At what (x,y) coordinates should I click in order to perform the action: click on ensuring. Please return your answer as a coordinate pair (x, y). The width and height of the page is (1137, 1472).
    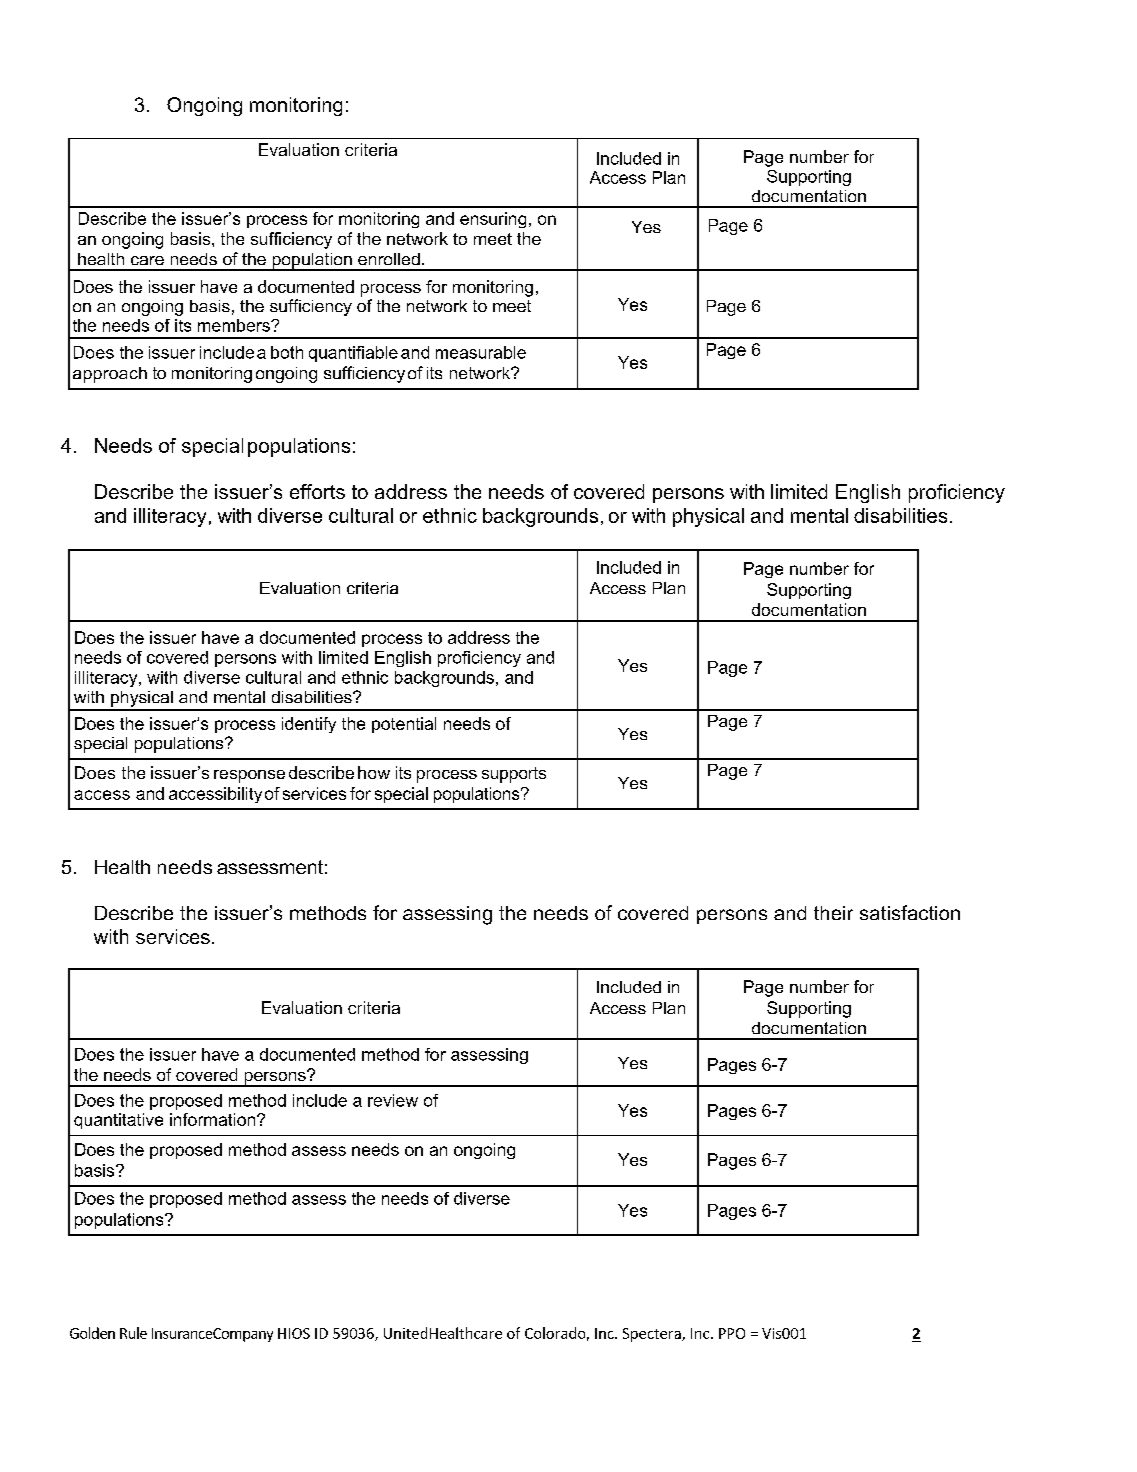
    Looking at the image, I should click on (493, 220).
